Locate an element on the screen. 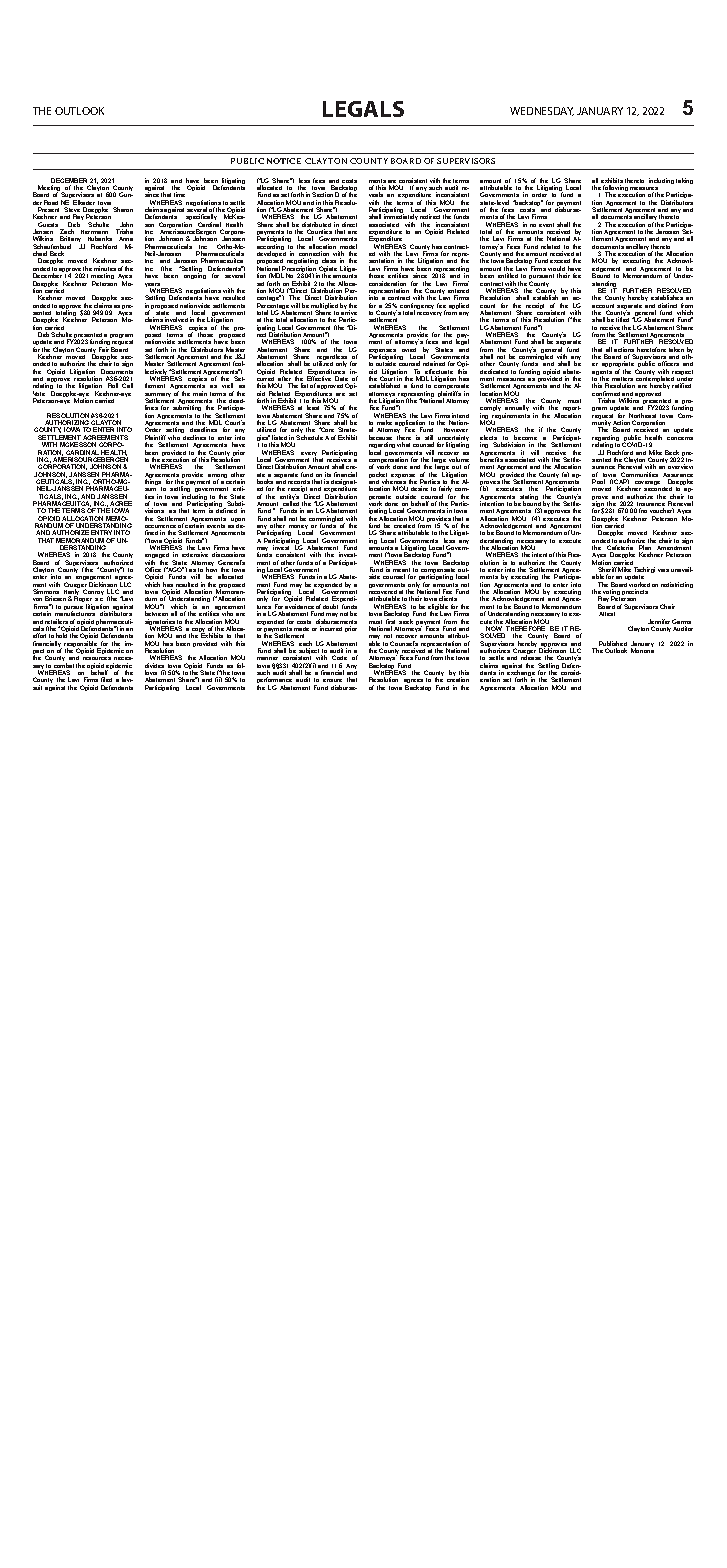  Published is located at coordinates (613, 645).
